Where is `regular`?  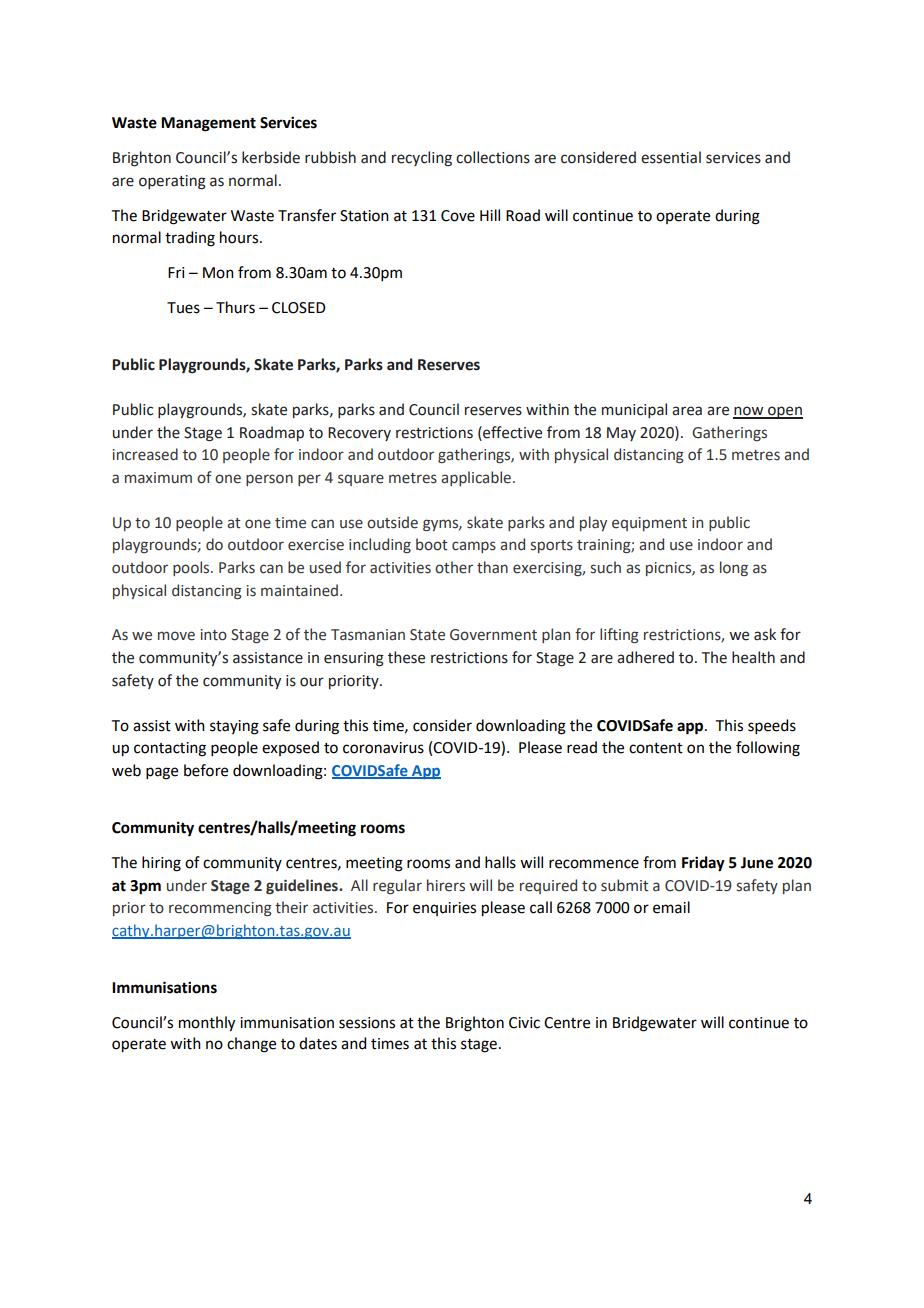
regular is located at coordinates (397, 886).
